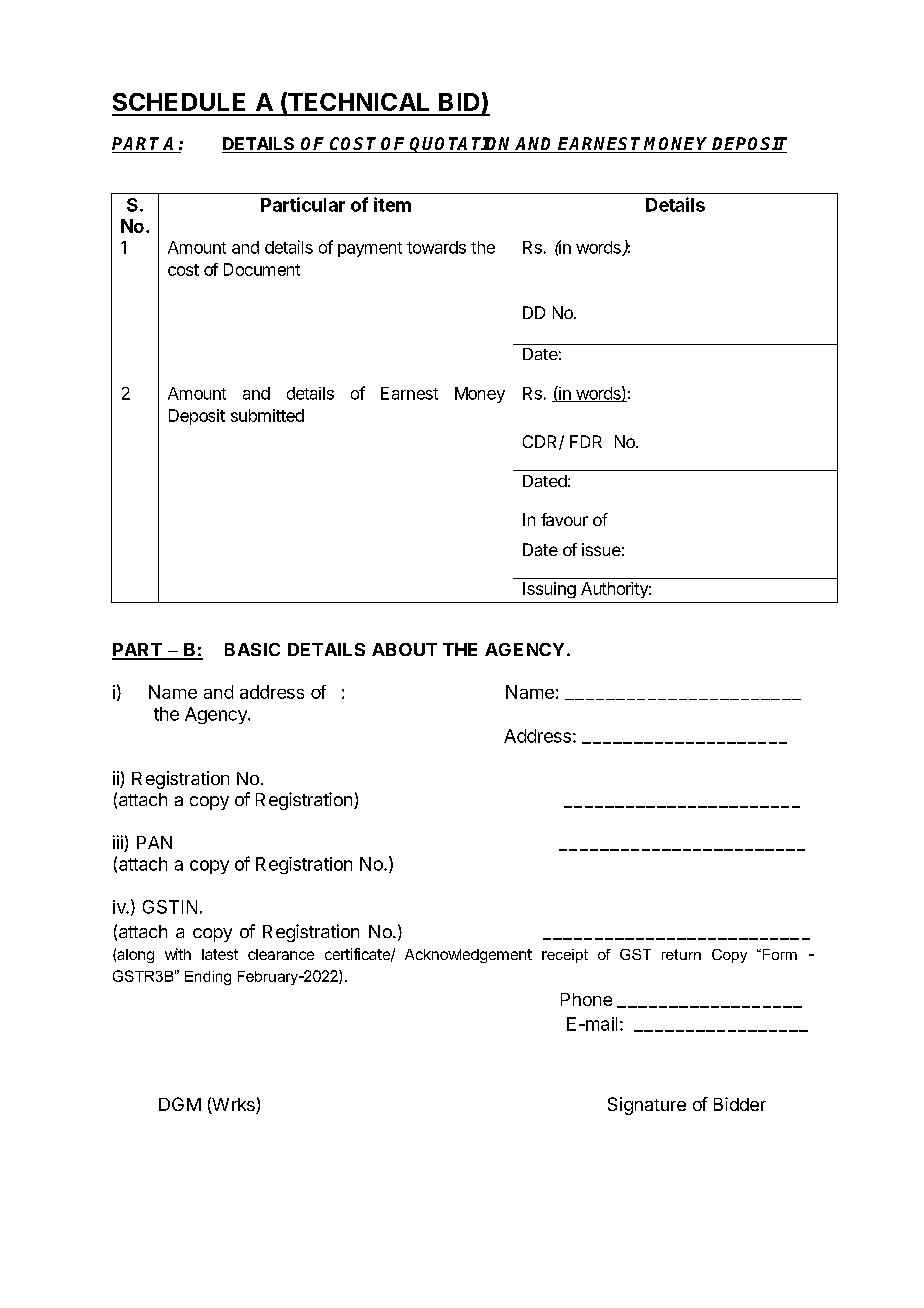 The image size is (924, 1308). Describe the element at coordinates (404, 649) in the screenshot. I see `ABOUT` at that location.
